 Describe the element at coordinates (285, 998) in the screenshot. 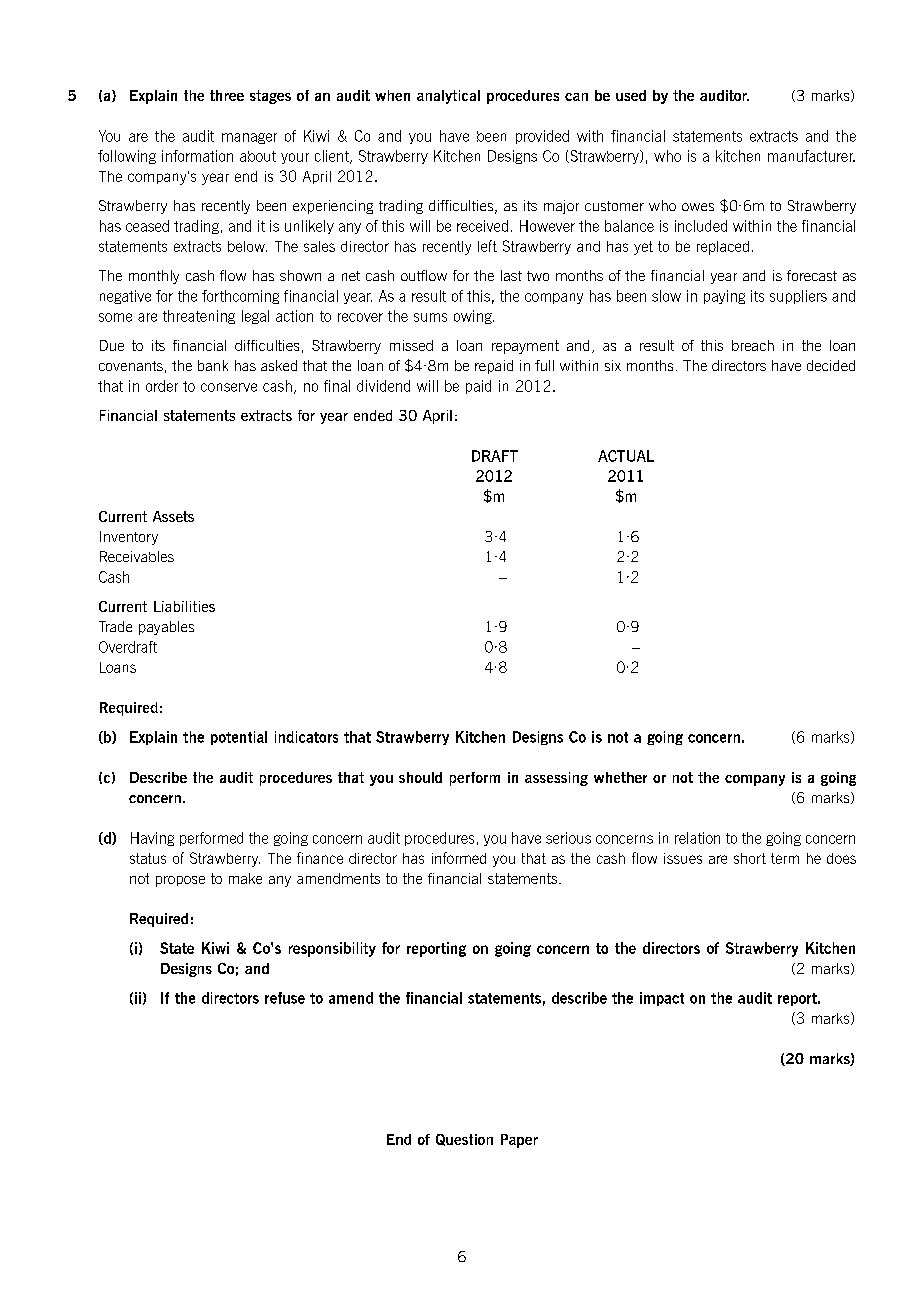

I see `refuse` at that location.
